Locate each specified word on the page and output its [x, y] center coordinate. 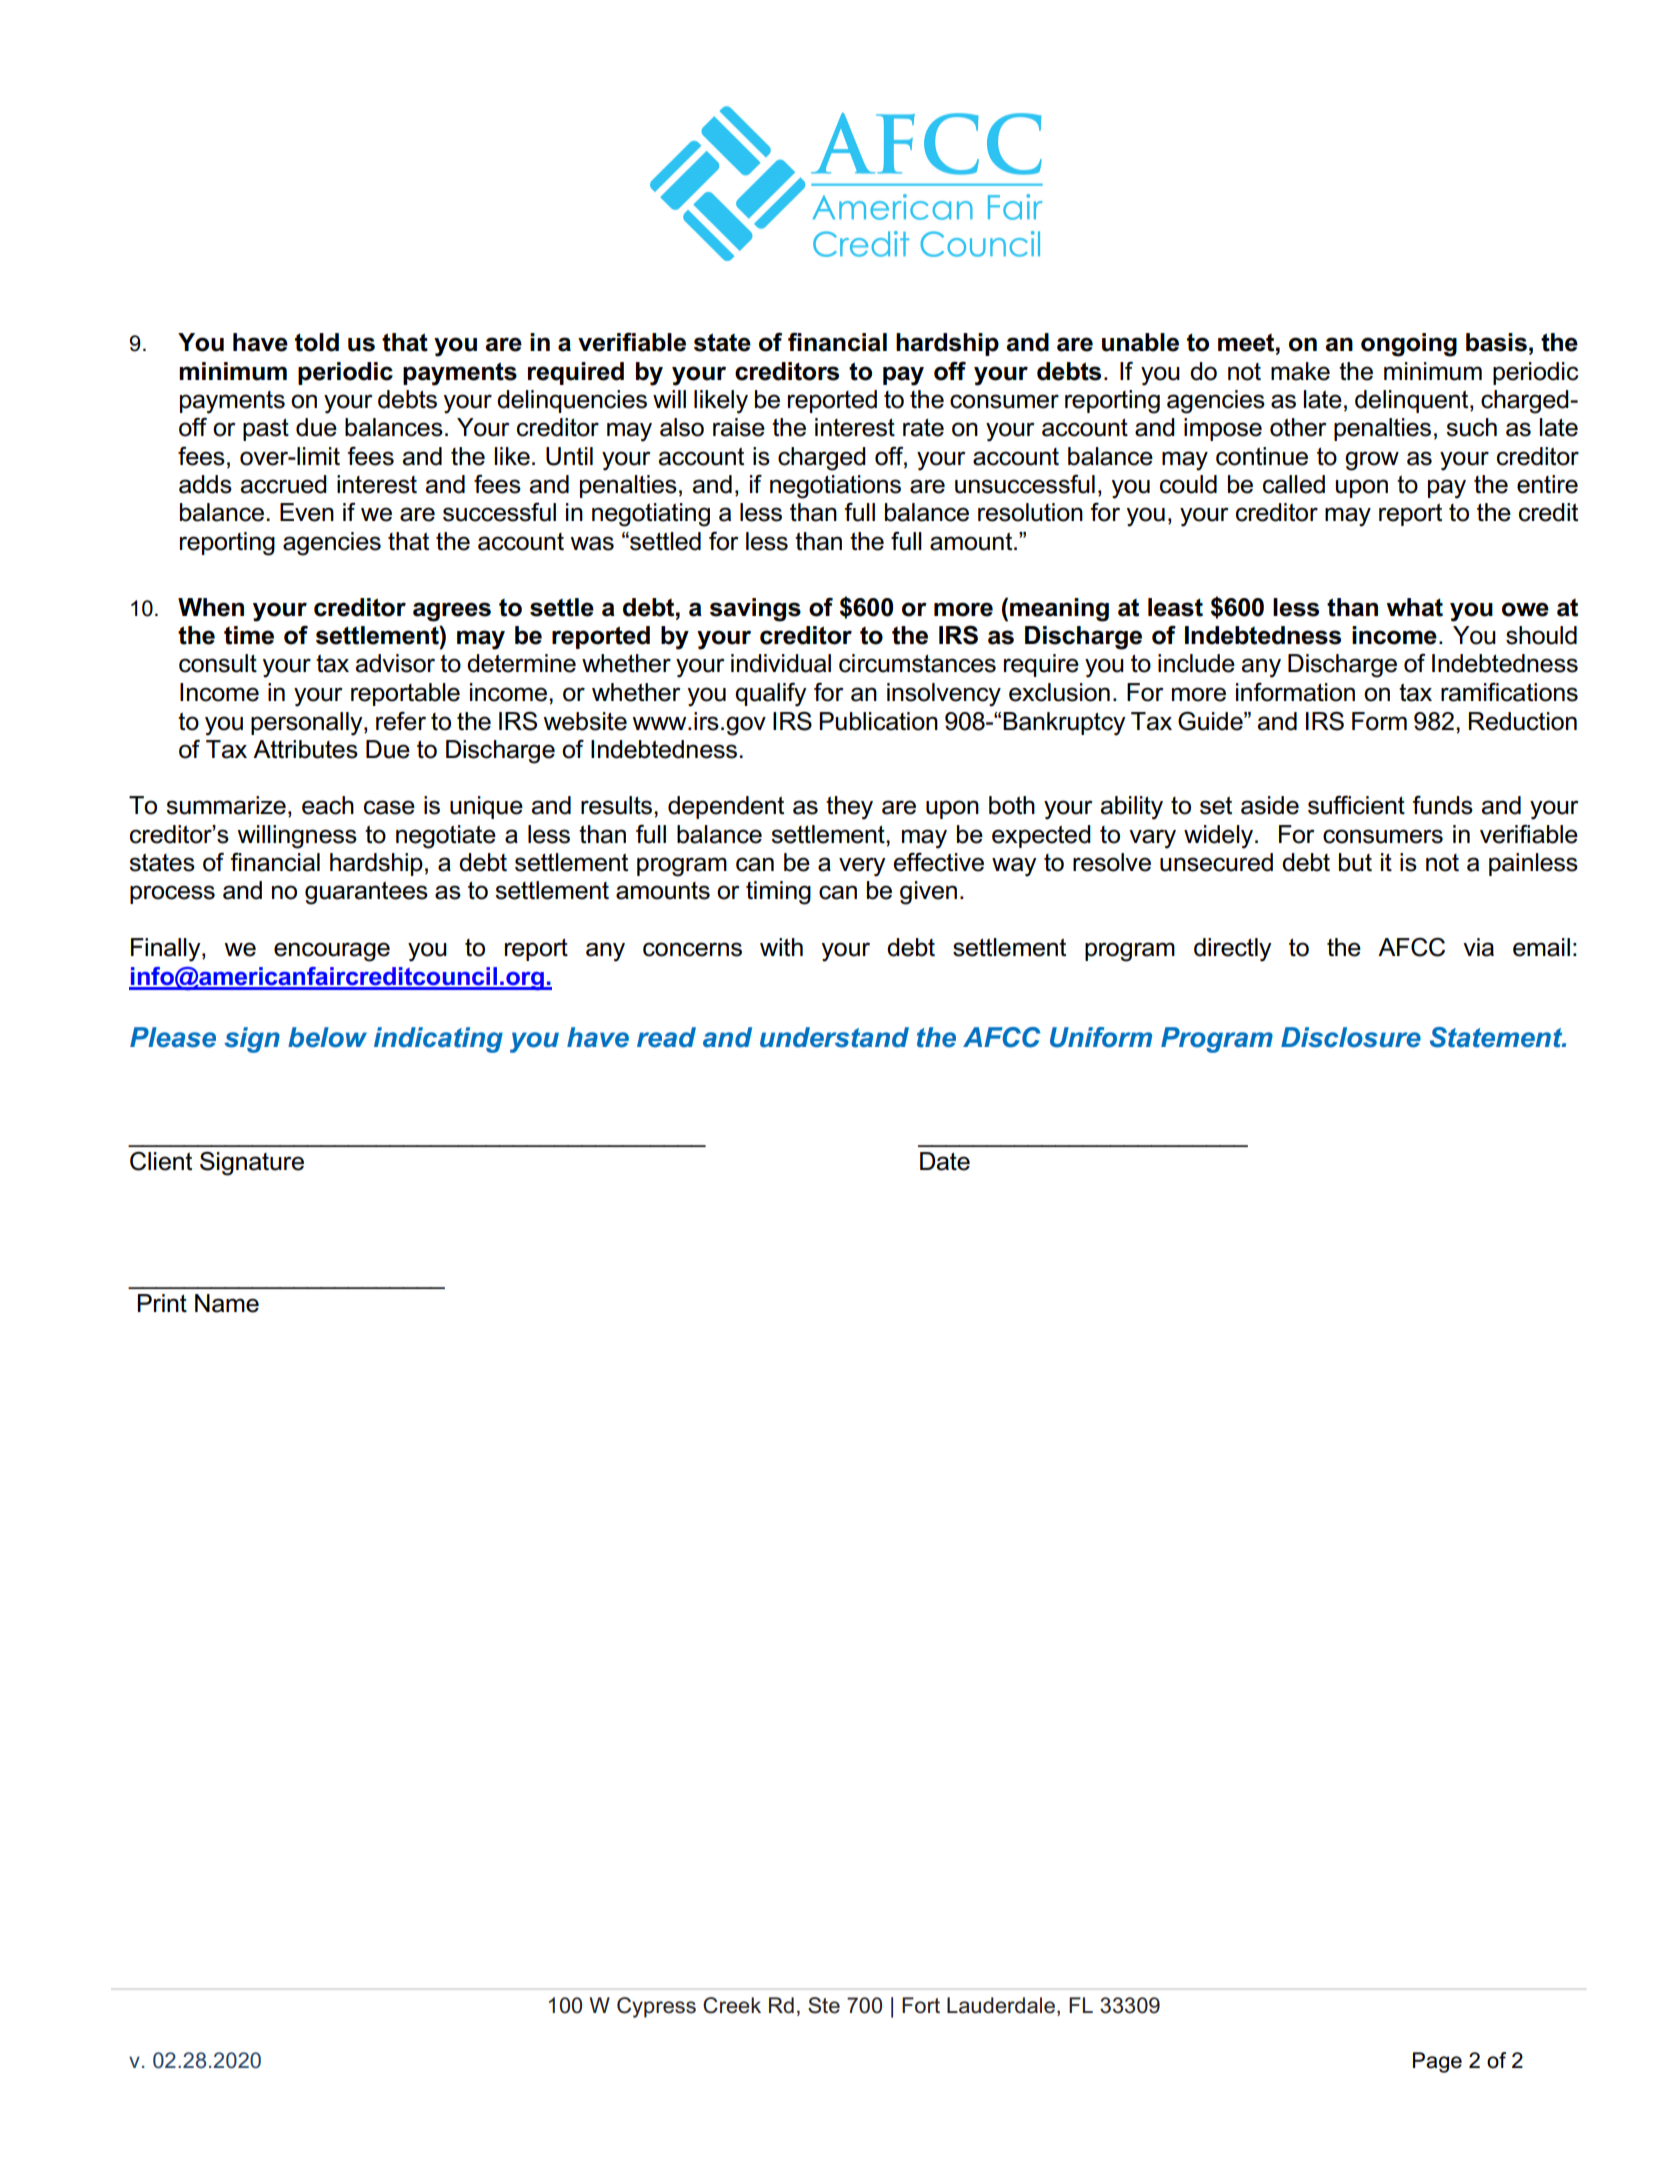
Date [945, 1161]
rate [923, 428]
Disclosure [1351, 1037]
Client [161, 1161]
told [317, 342]
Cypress [656, 2007]
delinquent [1413, 401]
